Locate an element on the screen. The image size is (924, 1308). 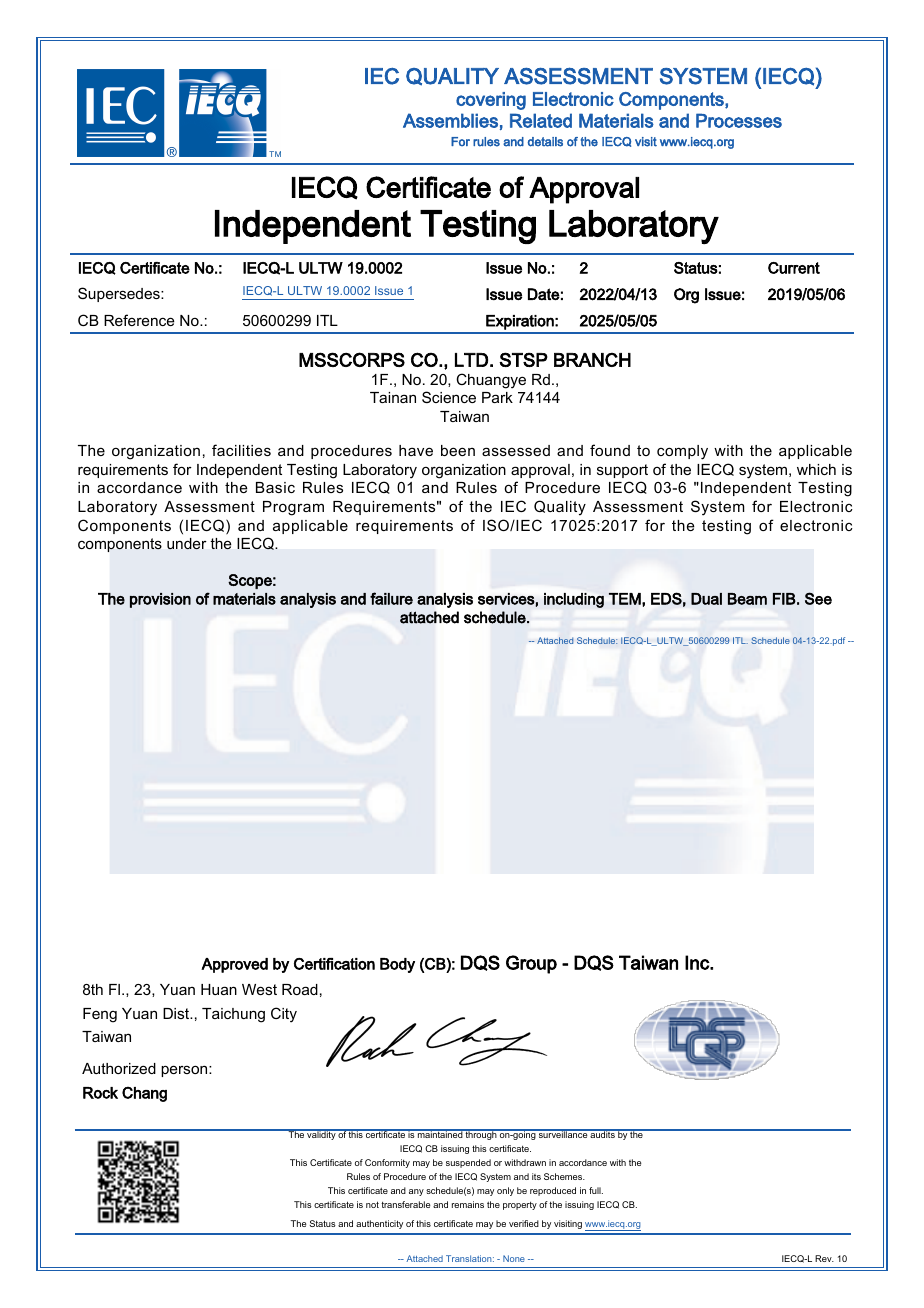
Assemblies is located at coordinates (450, 120).
